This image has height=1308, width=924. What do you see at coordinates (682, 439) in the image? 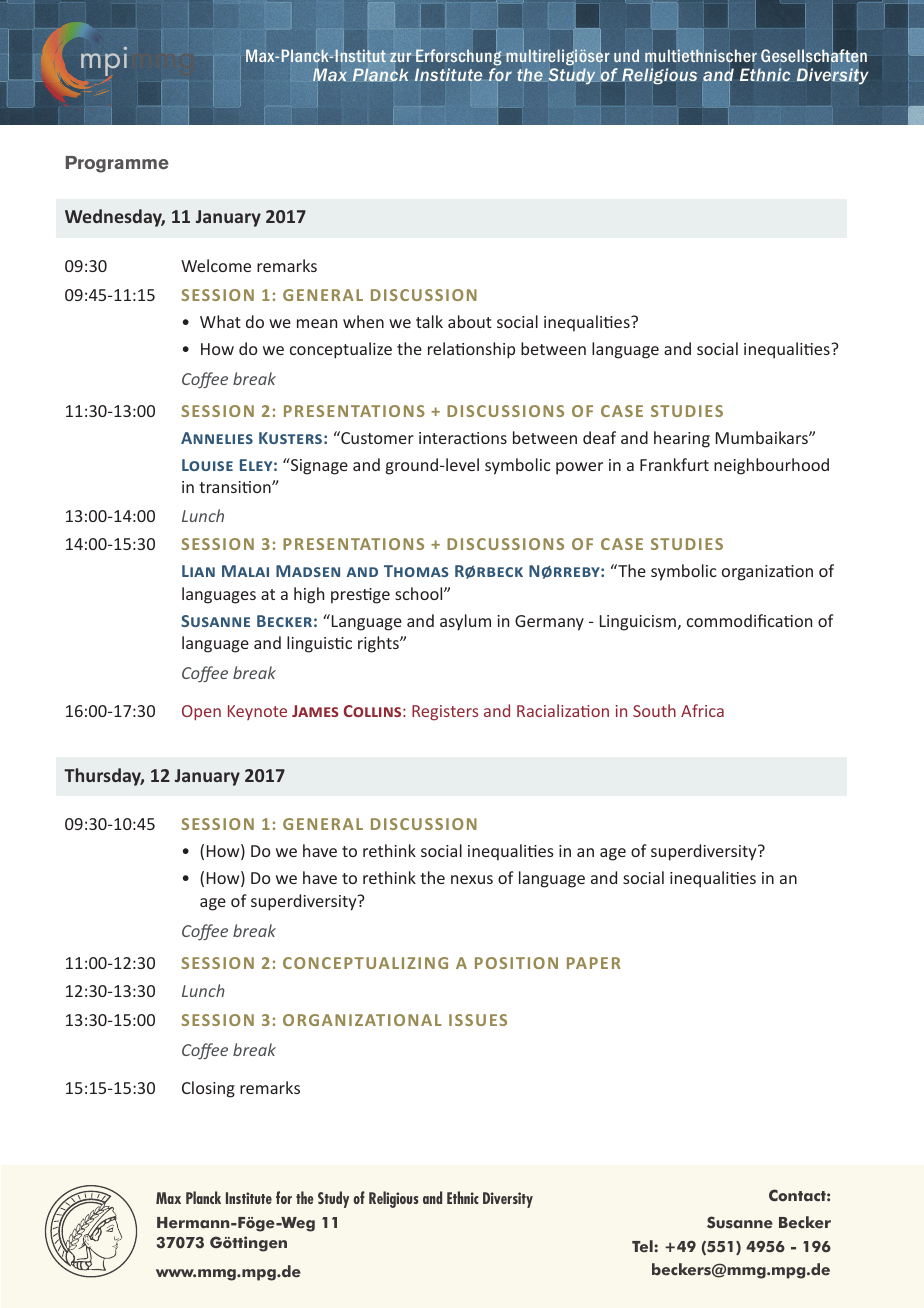
I see `hearing` at bounding box center [682, 439].
